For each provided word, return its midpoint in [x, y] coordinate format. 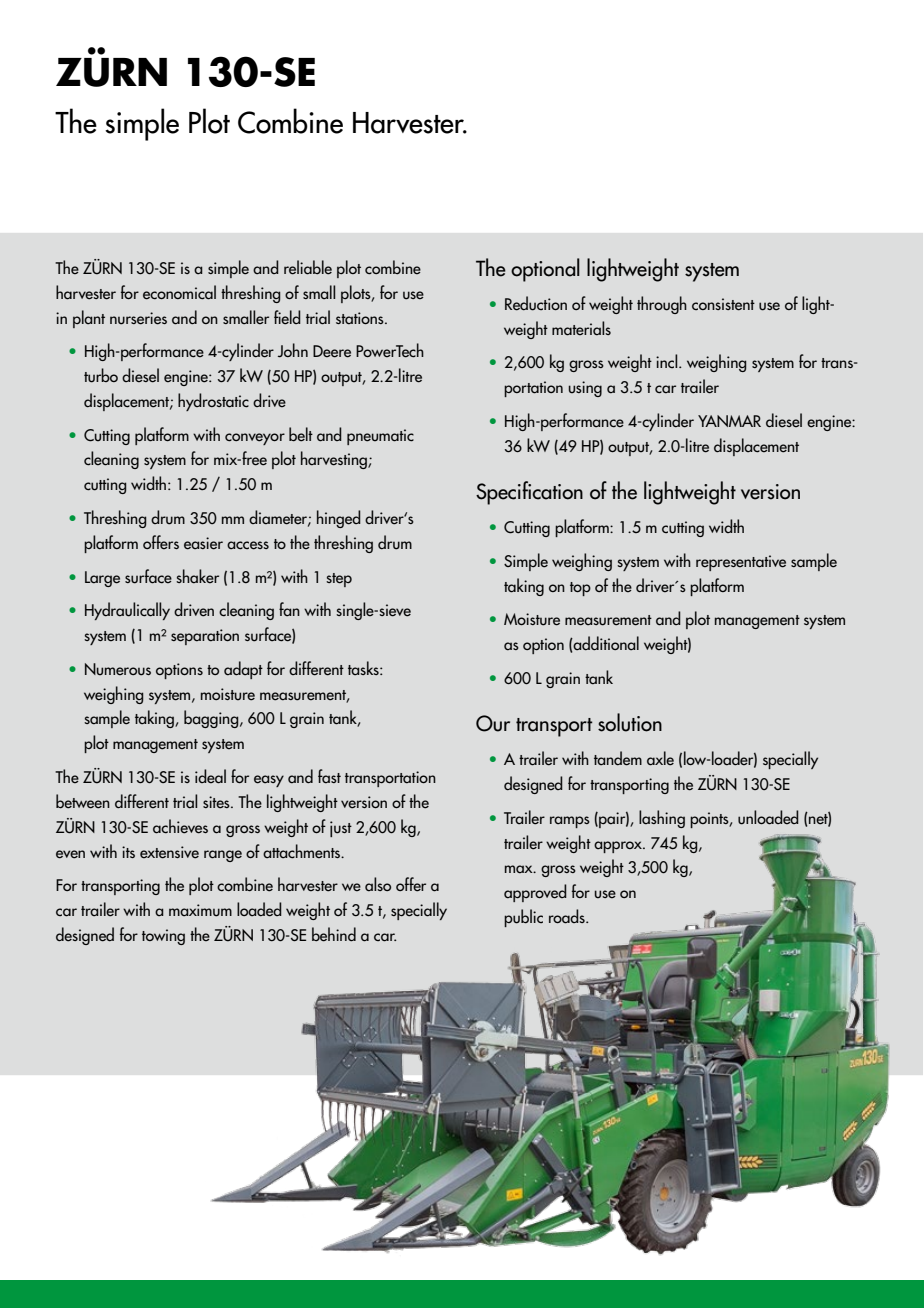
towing [163, 937]
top [580, 589]
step [339, 580]
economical [179, 292]
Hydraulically [127, 611]
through [662, 305]
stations [361, 318]
